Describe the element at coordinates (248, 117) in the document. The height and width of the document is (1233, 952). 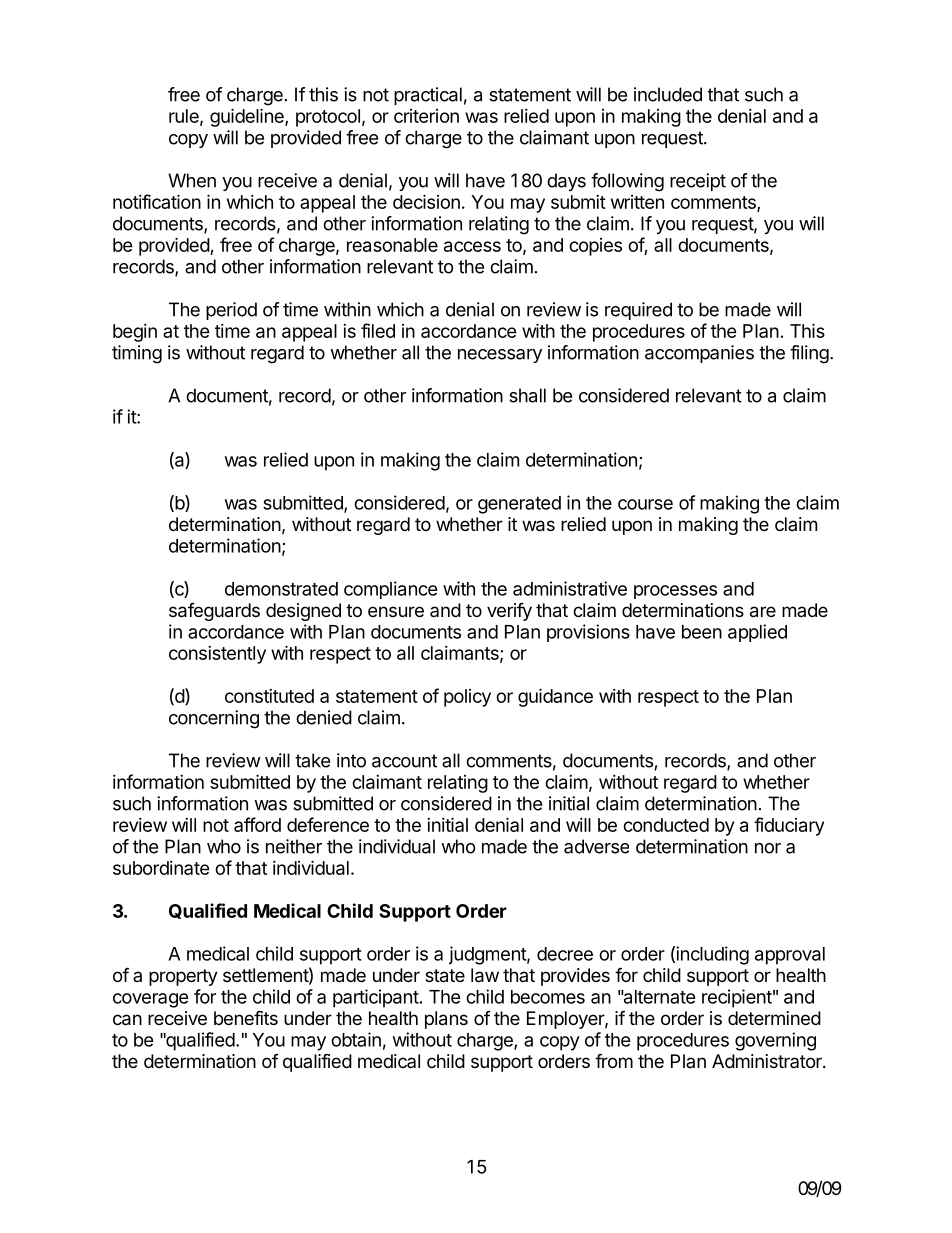
I see `guideline` at that location.
